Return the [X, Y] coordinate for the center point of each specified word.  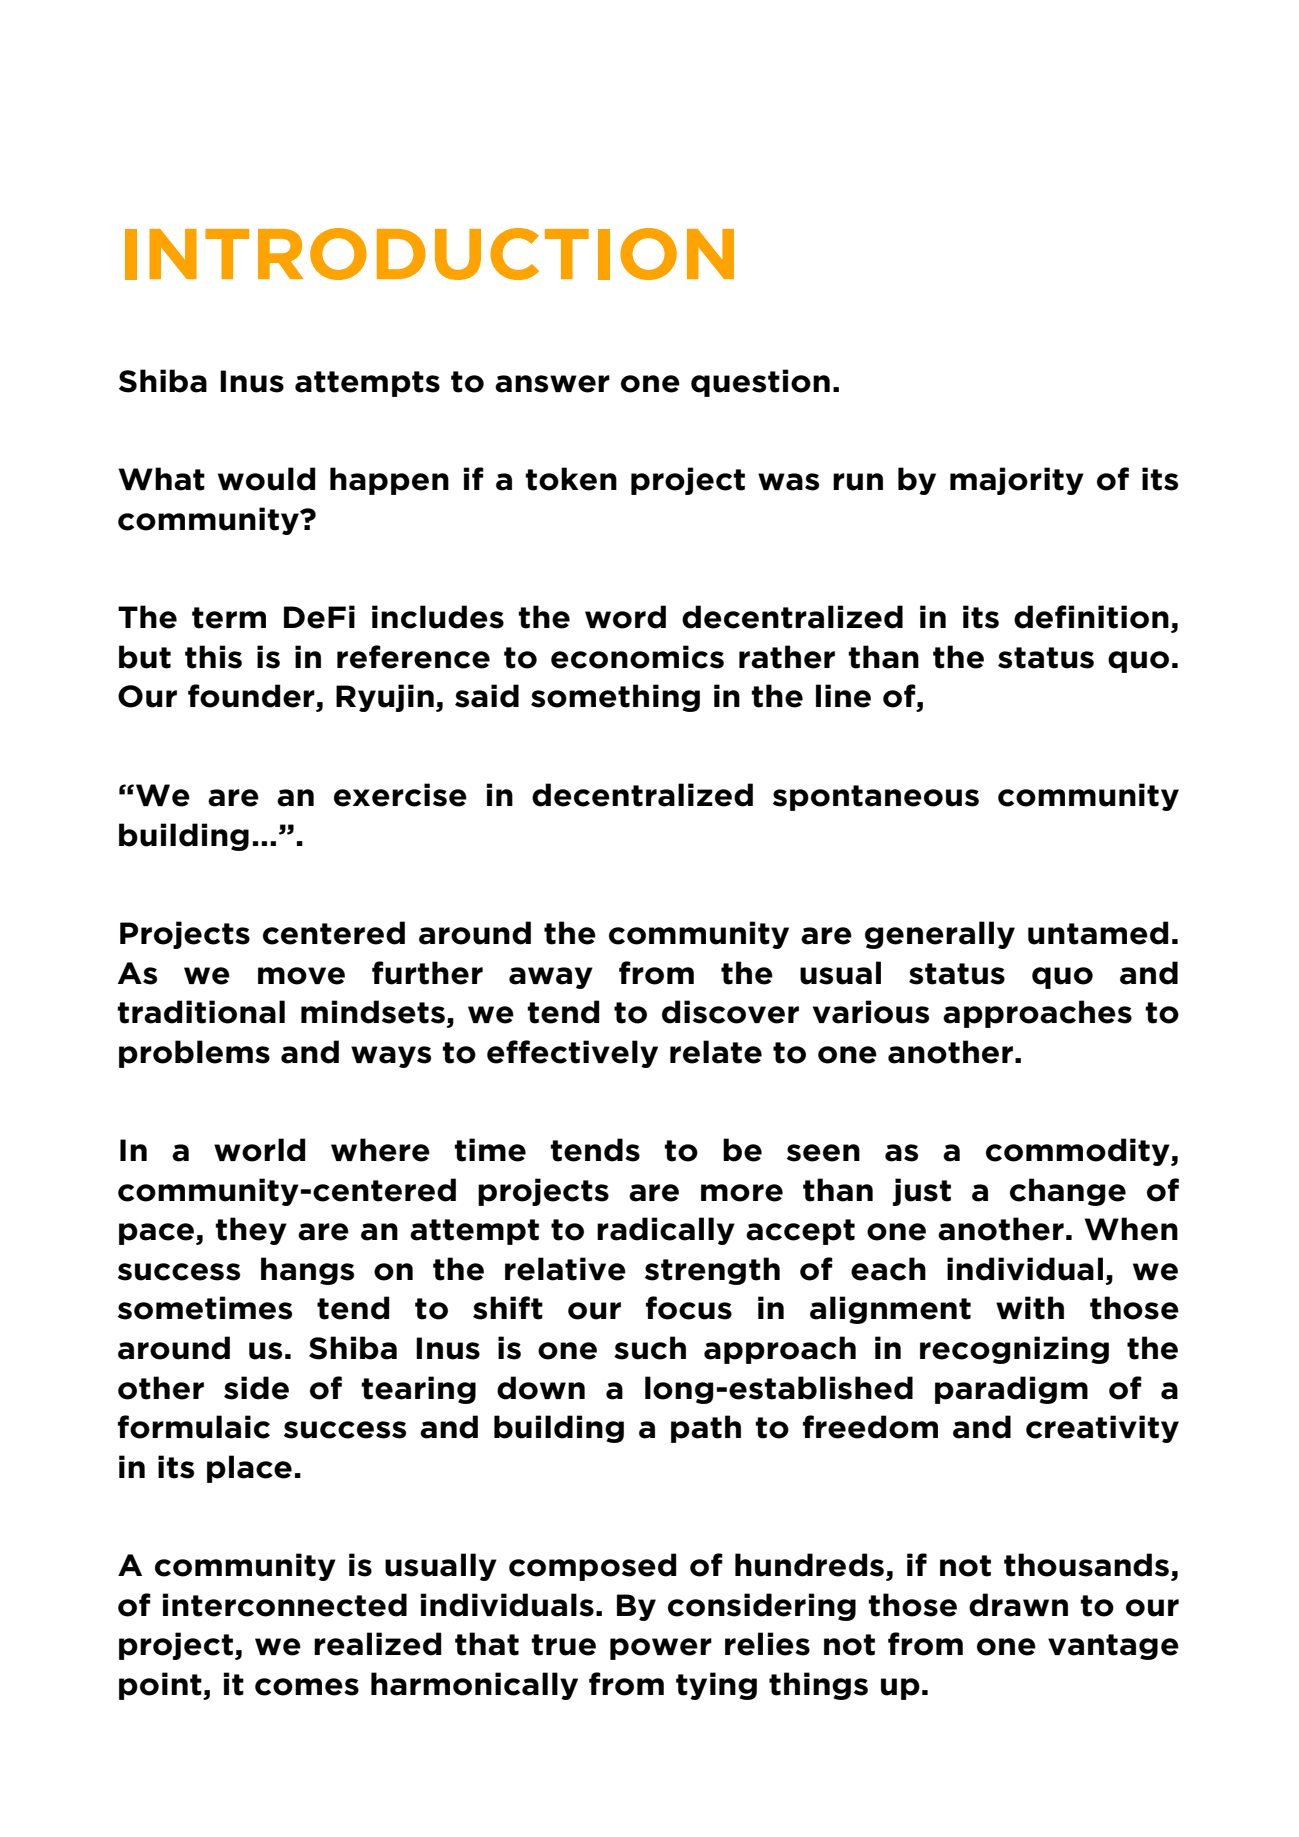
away [551, 978]
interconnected [285, 1605]
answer [552, 384]
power [661, 1649]
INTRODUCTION [429, 254]
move [301, 976]
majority [1017, 481]
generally [940, 935]
